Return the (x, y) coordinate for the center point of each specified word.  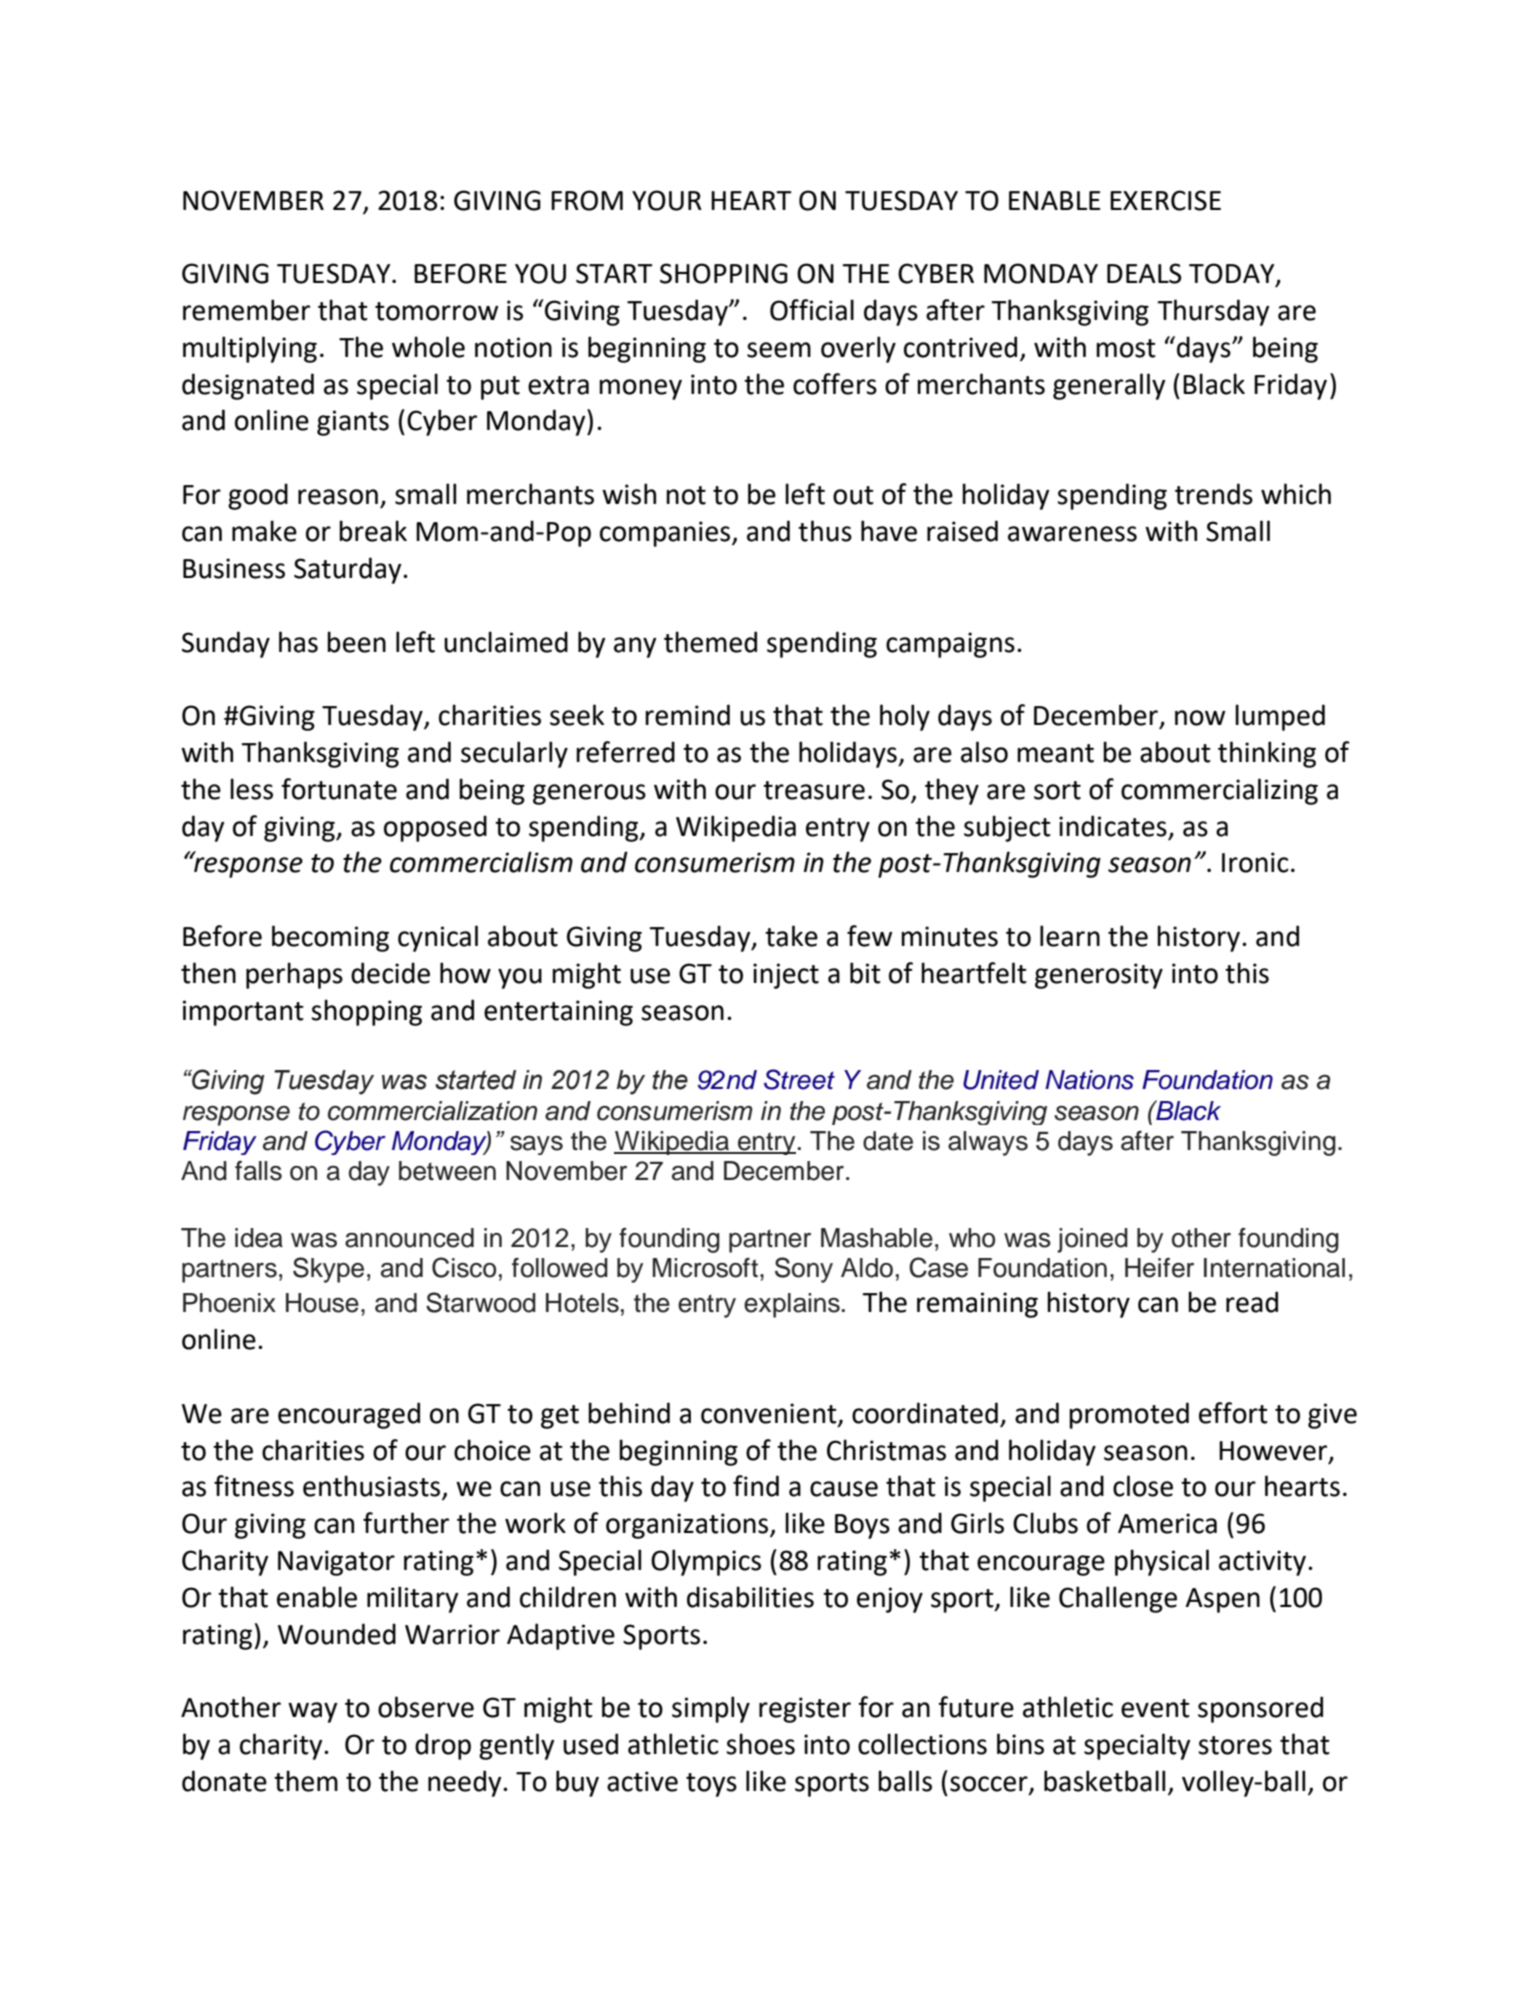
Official (812, 310)
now (1200, 718)
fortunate (339, 789)
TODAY (1233, 274)
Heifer (1159, 1268)
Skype (328, 1270)
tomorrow (436, 311)
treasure (814, 790)
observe (426, 1707)
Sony (804, 1270)
